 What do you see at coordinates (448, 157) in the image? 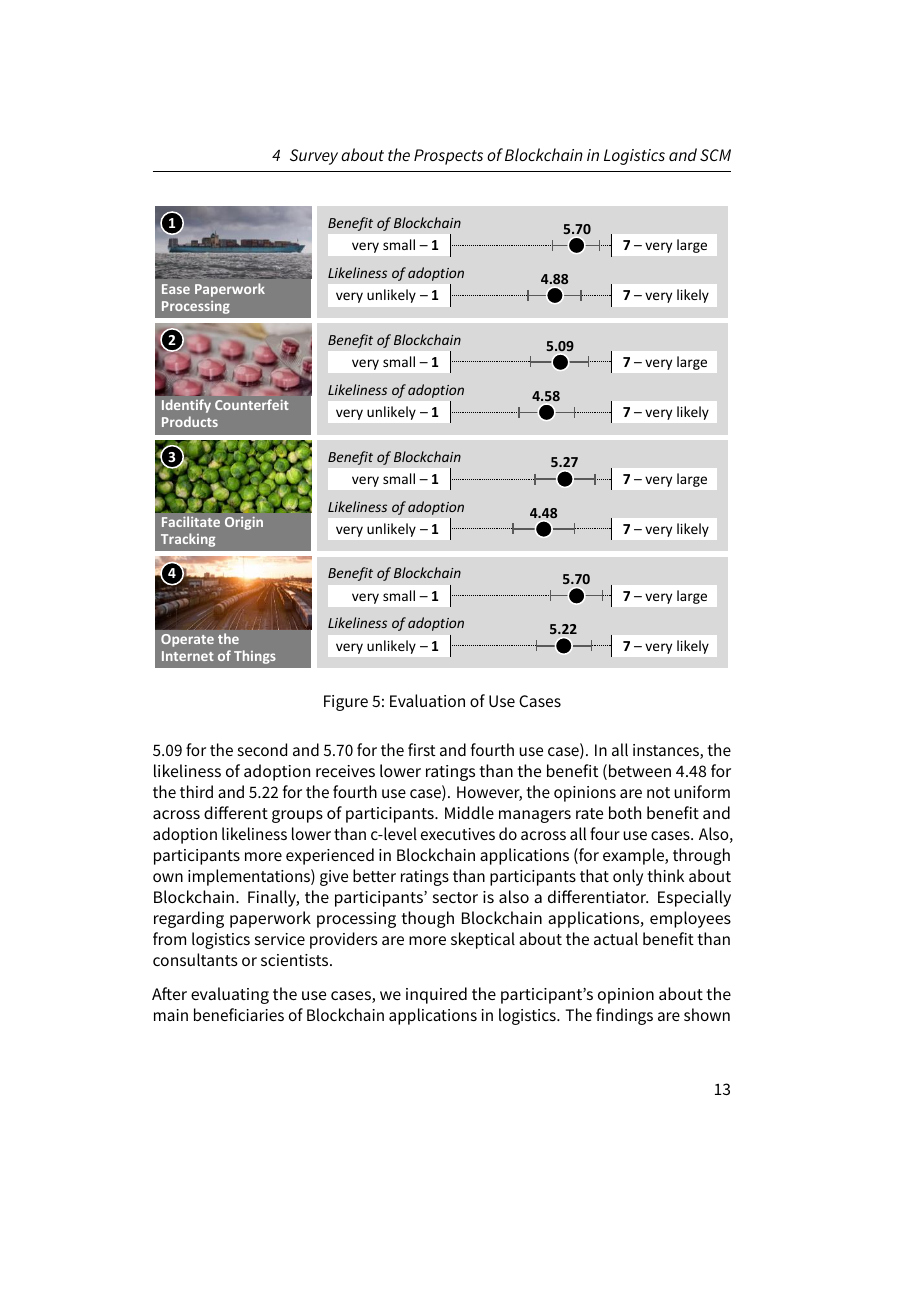
I see `Prospects` at bounding box center [448, 157].
